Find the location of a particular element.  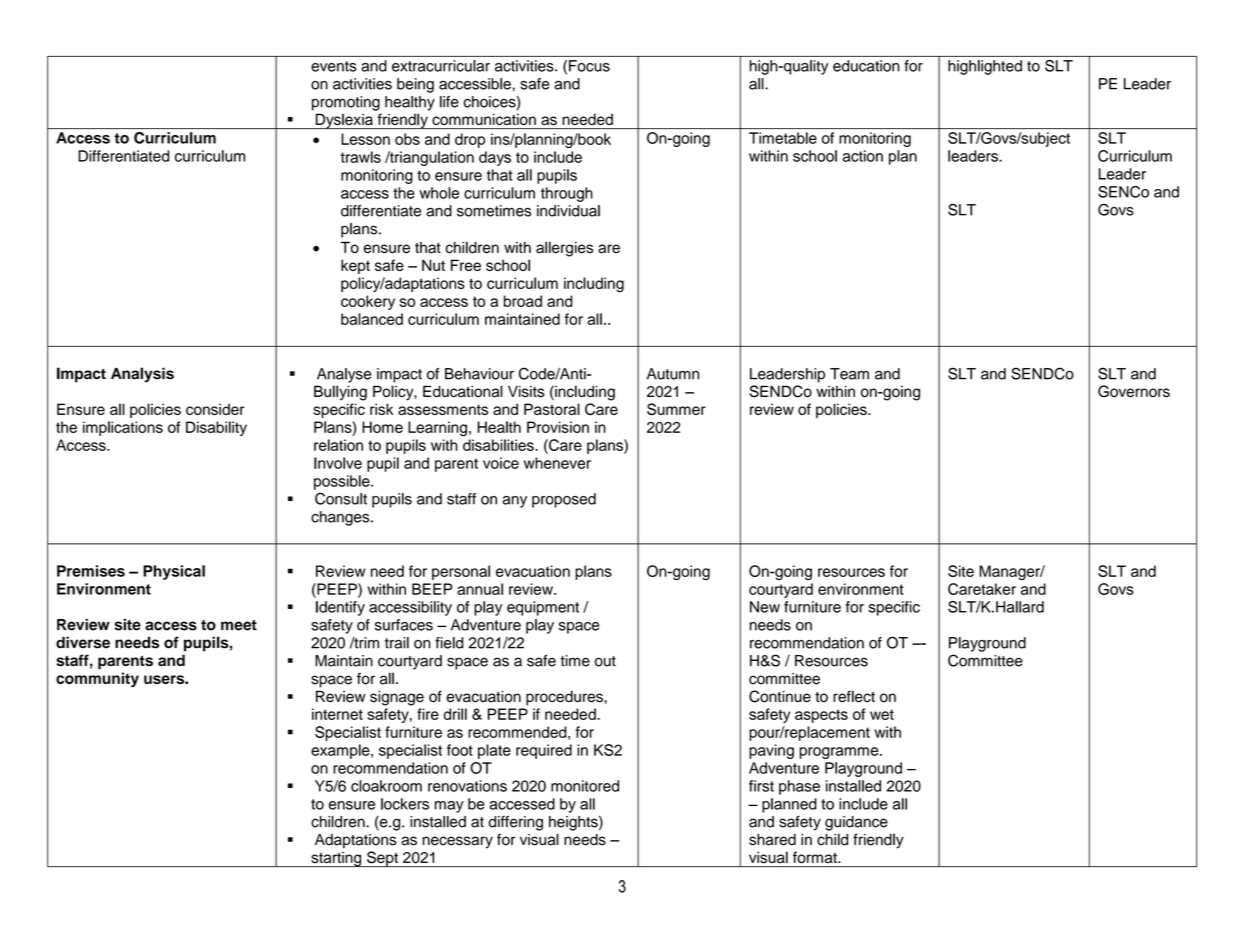

guidance is located at coordinates (856, 823).
